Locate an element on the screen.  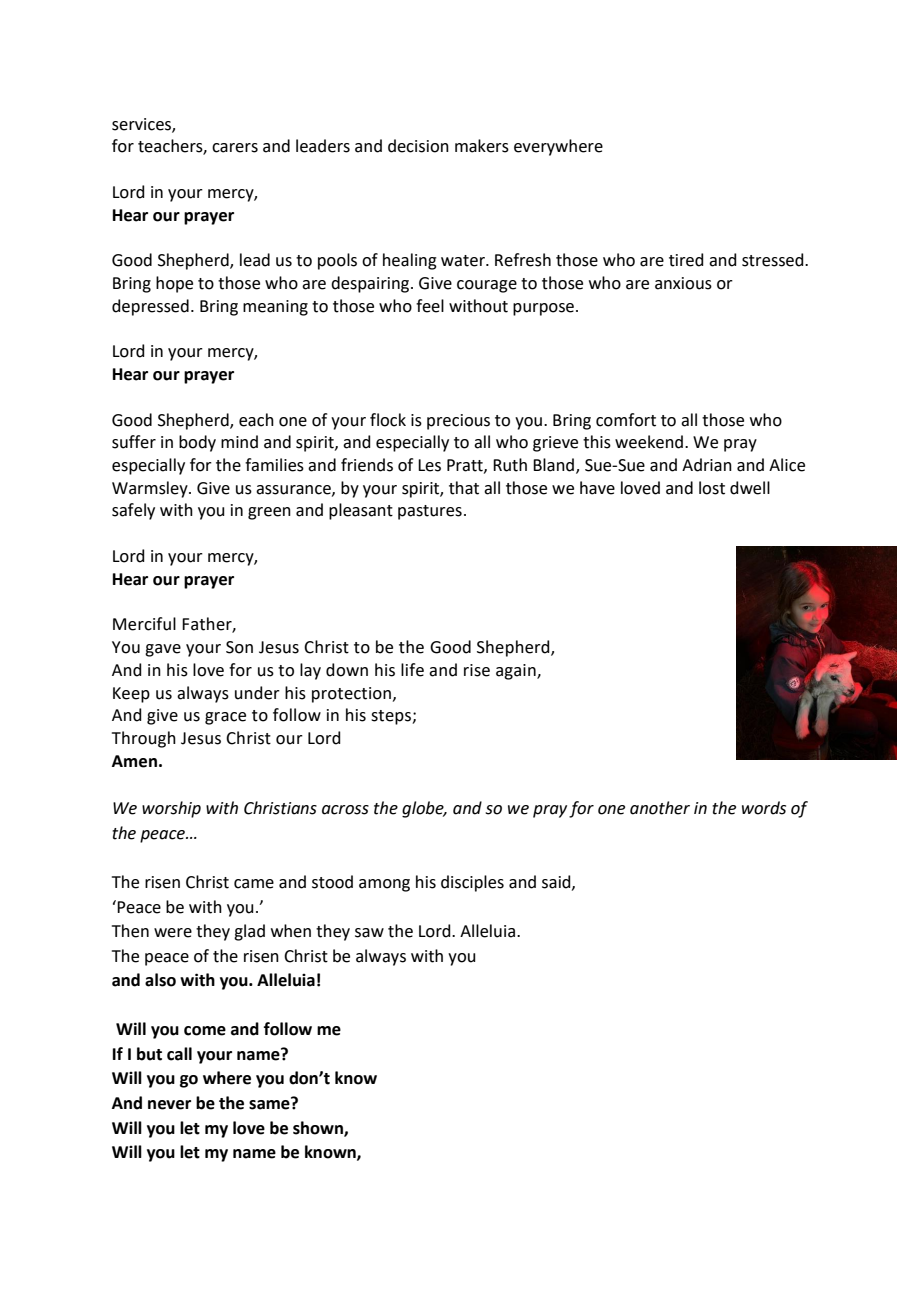
carers is located at coordinates (235, 148).
